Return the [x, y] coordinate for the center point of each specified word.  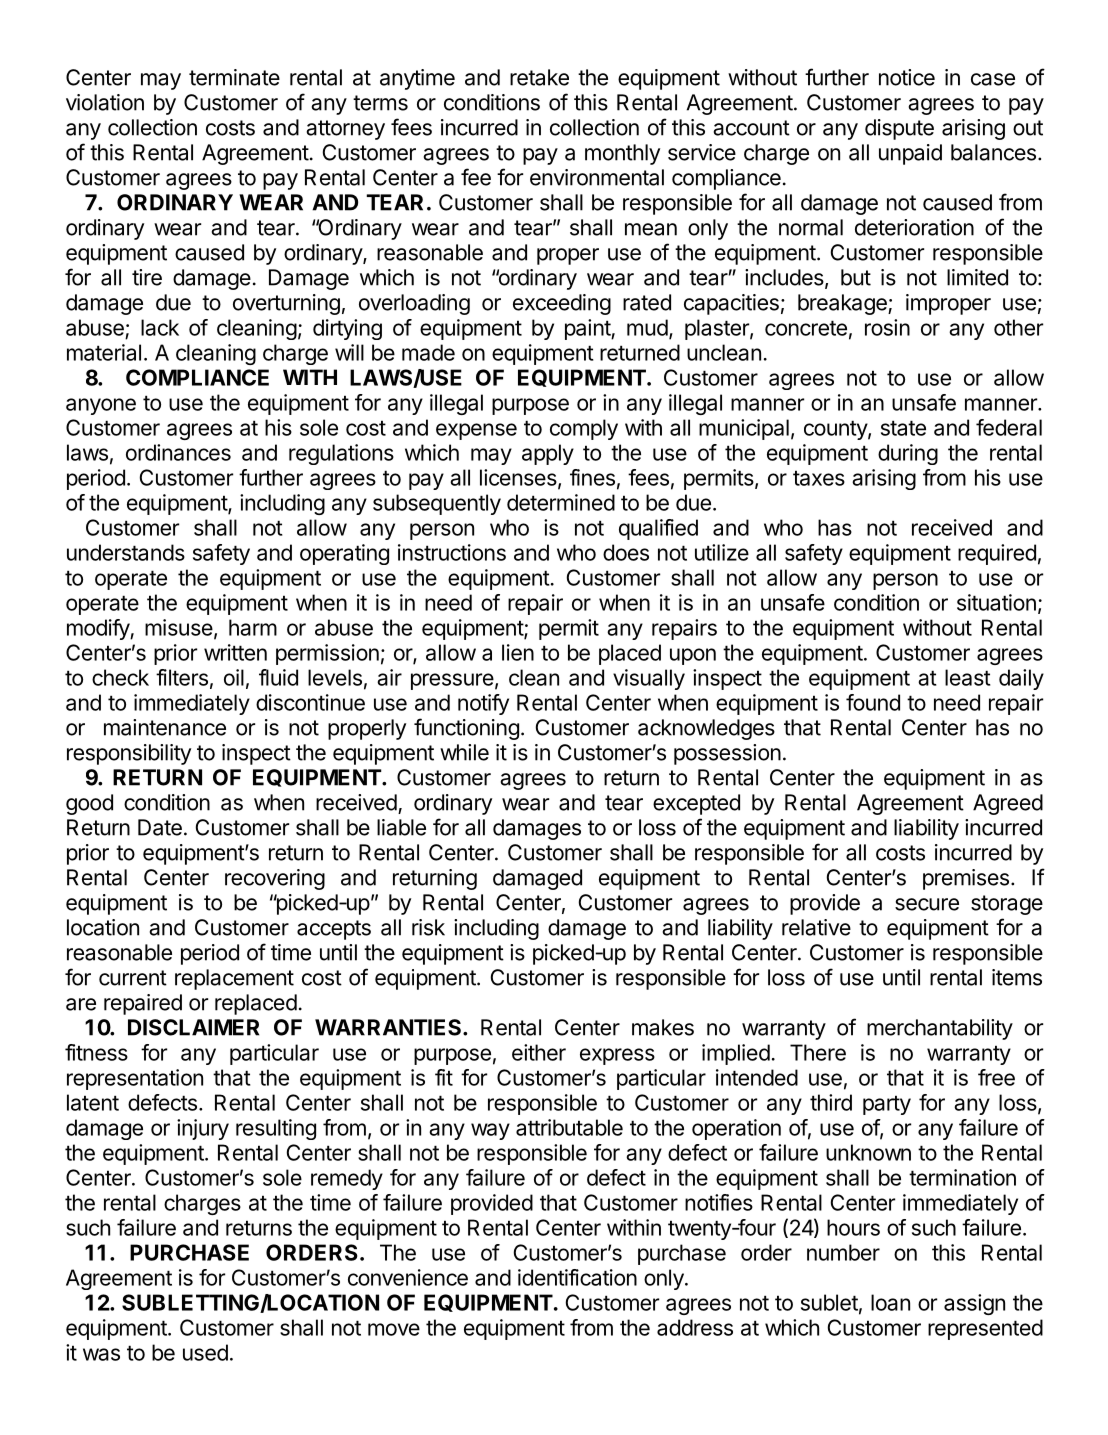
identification [577, 1277]
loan [890, 1302]
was [101, 1354]
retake [539, 77]
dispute [899, 129]
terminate [234, 77]
